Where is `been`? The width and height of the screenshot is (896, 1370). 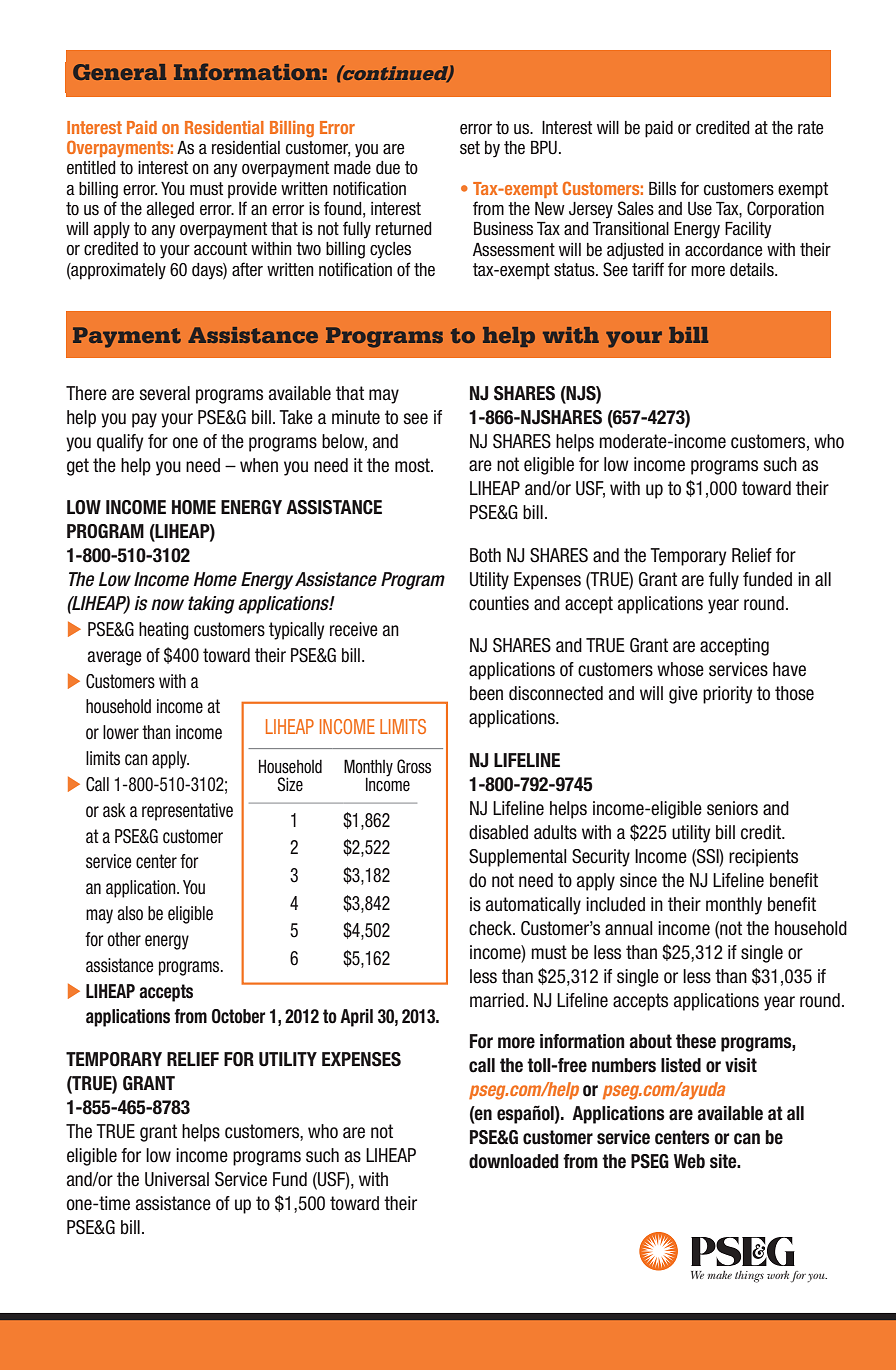
been is located at coordinates (486, 693).
